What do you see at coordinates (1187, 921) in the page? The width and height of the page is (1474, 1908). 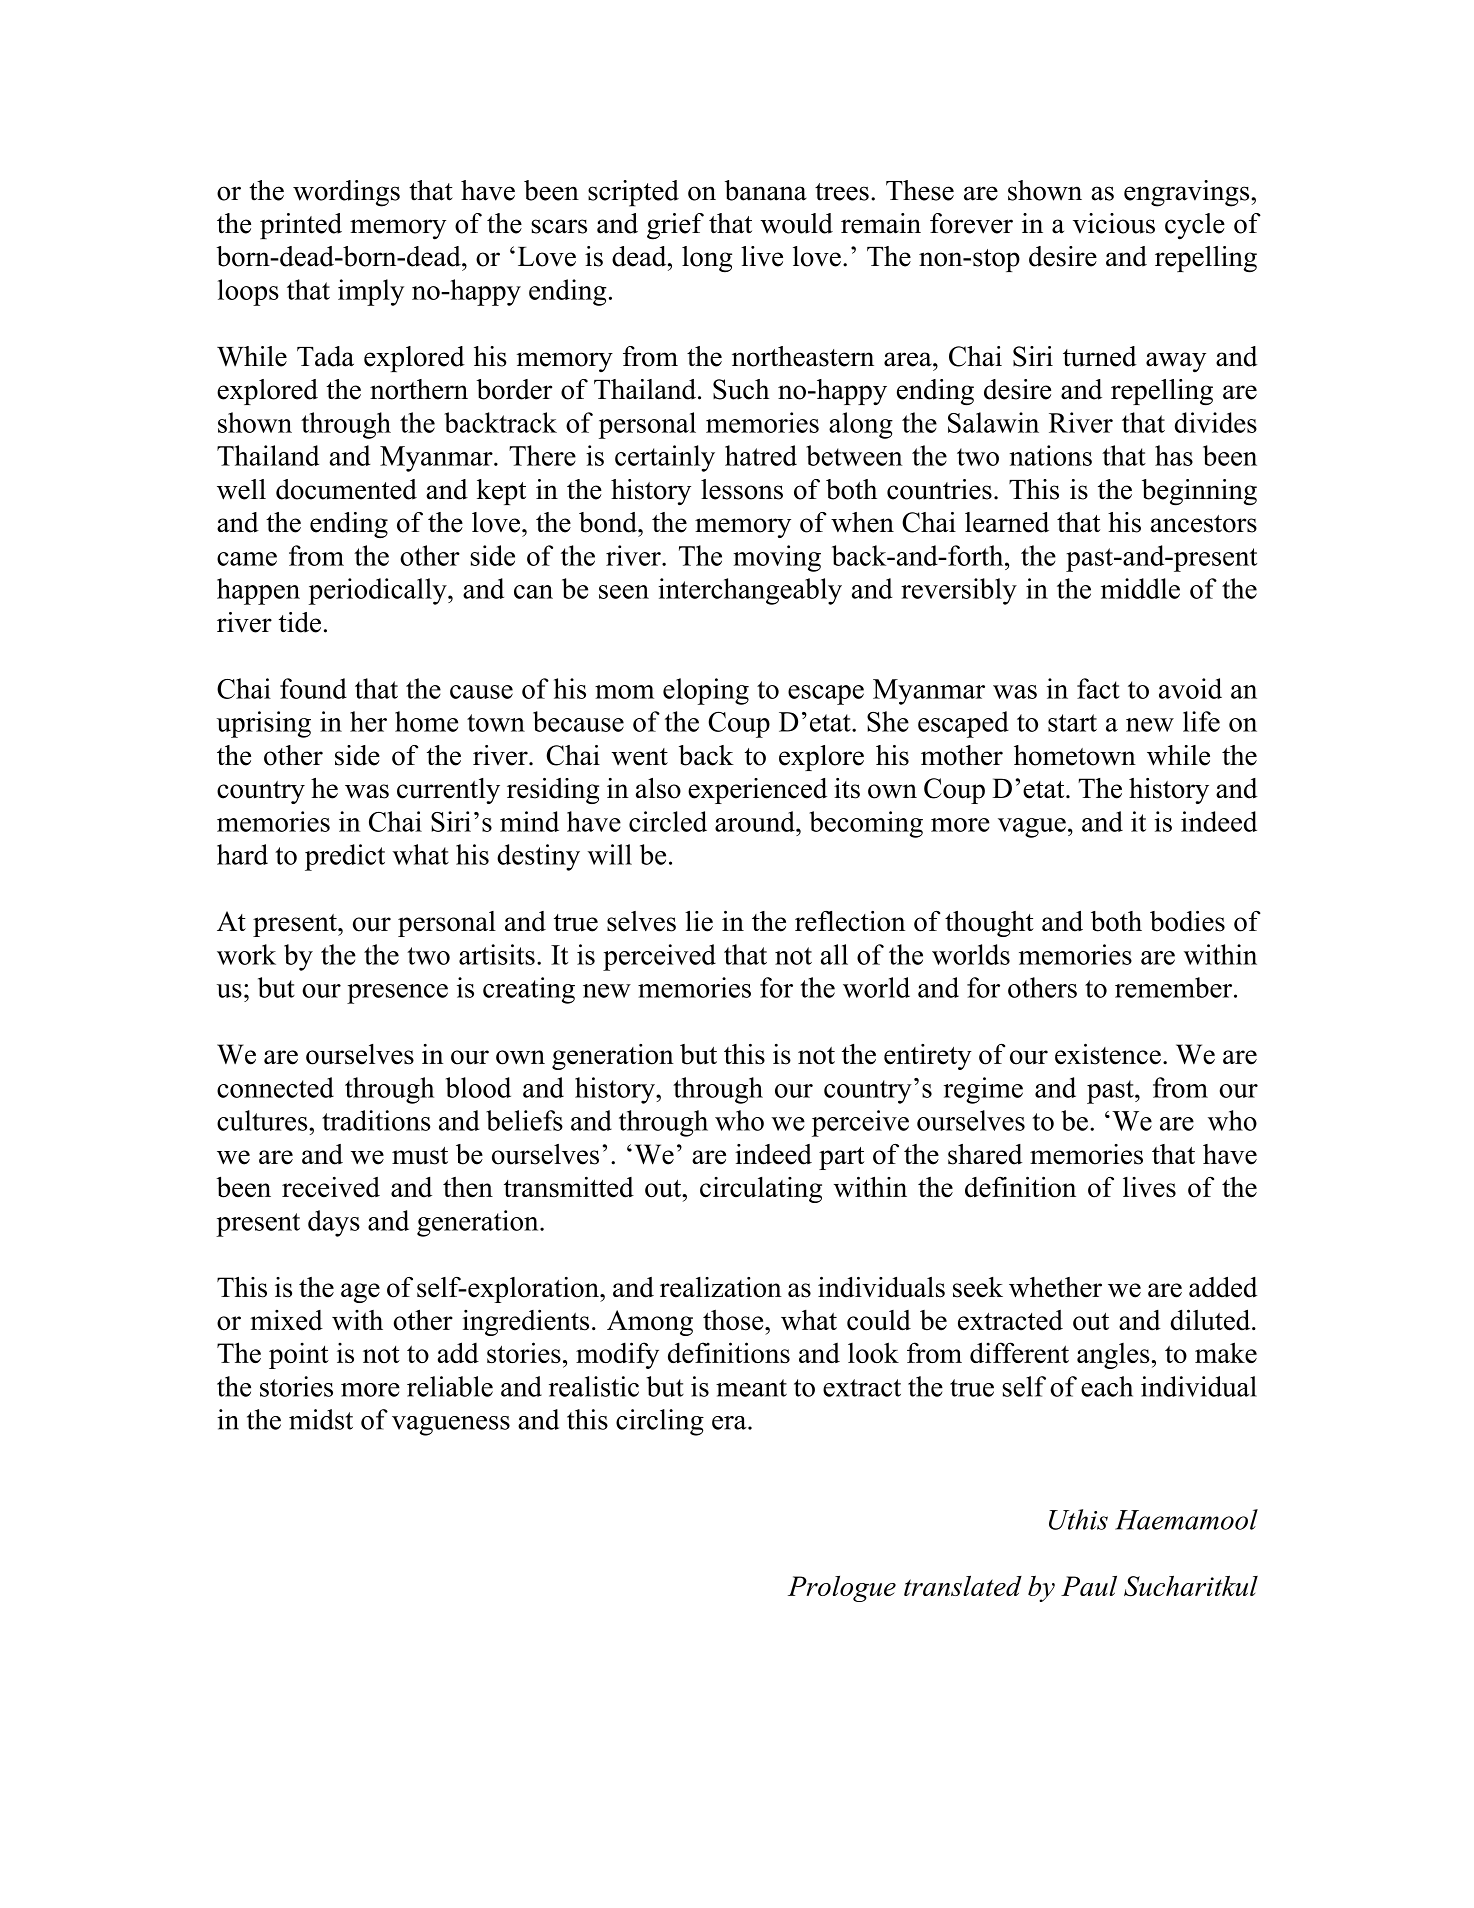 I see `bodies` at bounding box center [1187, 921].
